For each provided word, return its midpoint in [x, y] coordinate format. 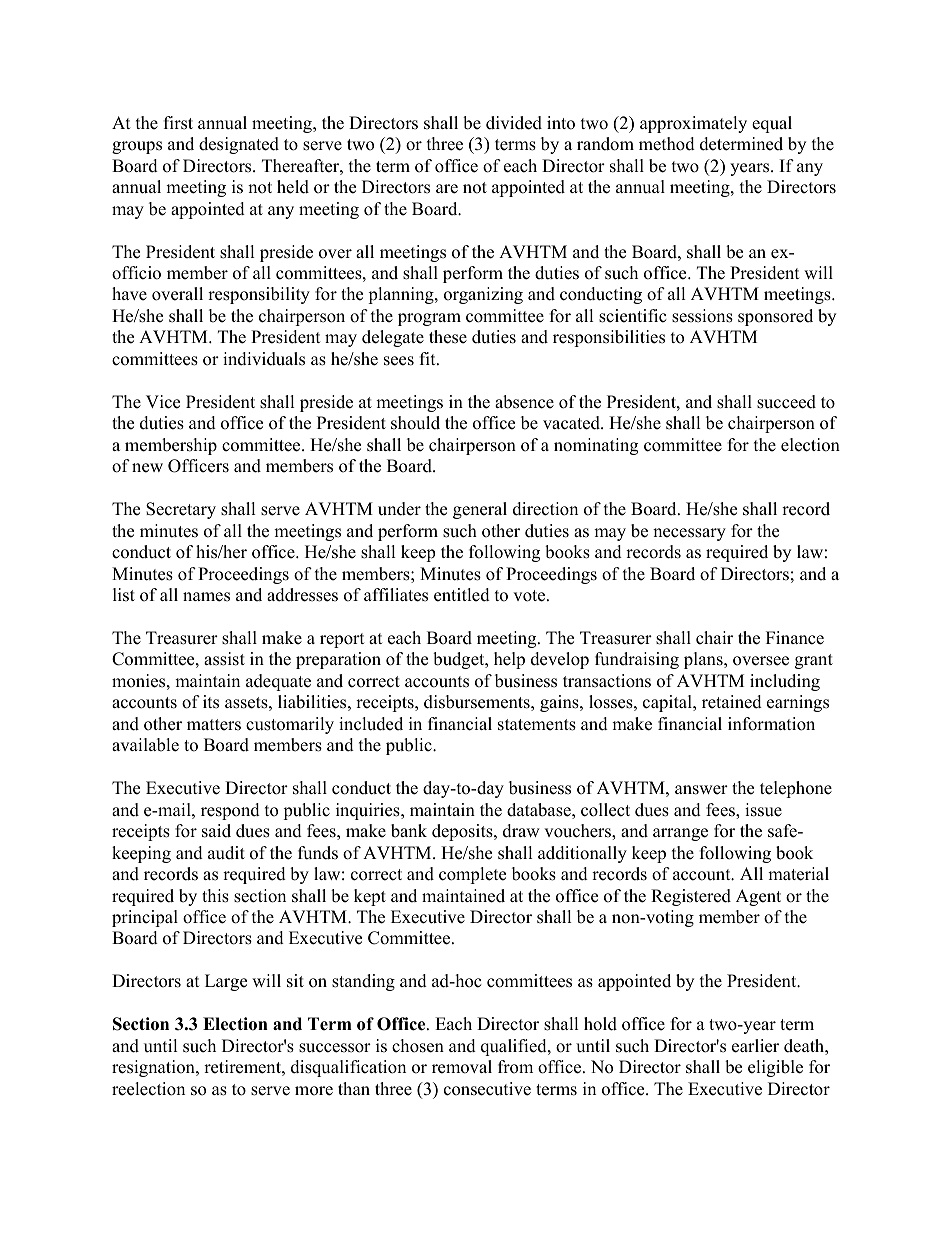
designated [239, 145]
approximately [693, 124]
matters [214, 725]
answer [701, 790]
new [147, 468]
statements [537, 725]
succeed [786, 402]
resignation [154, 1068]
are [447, 189]
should [415, 423]
